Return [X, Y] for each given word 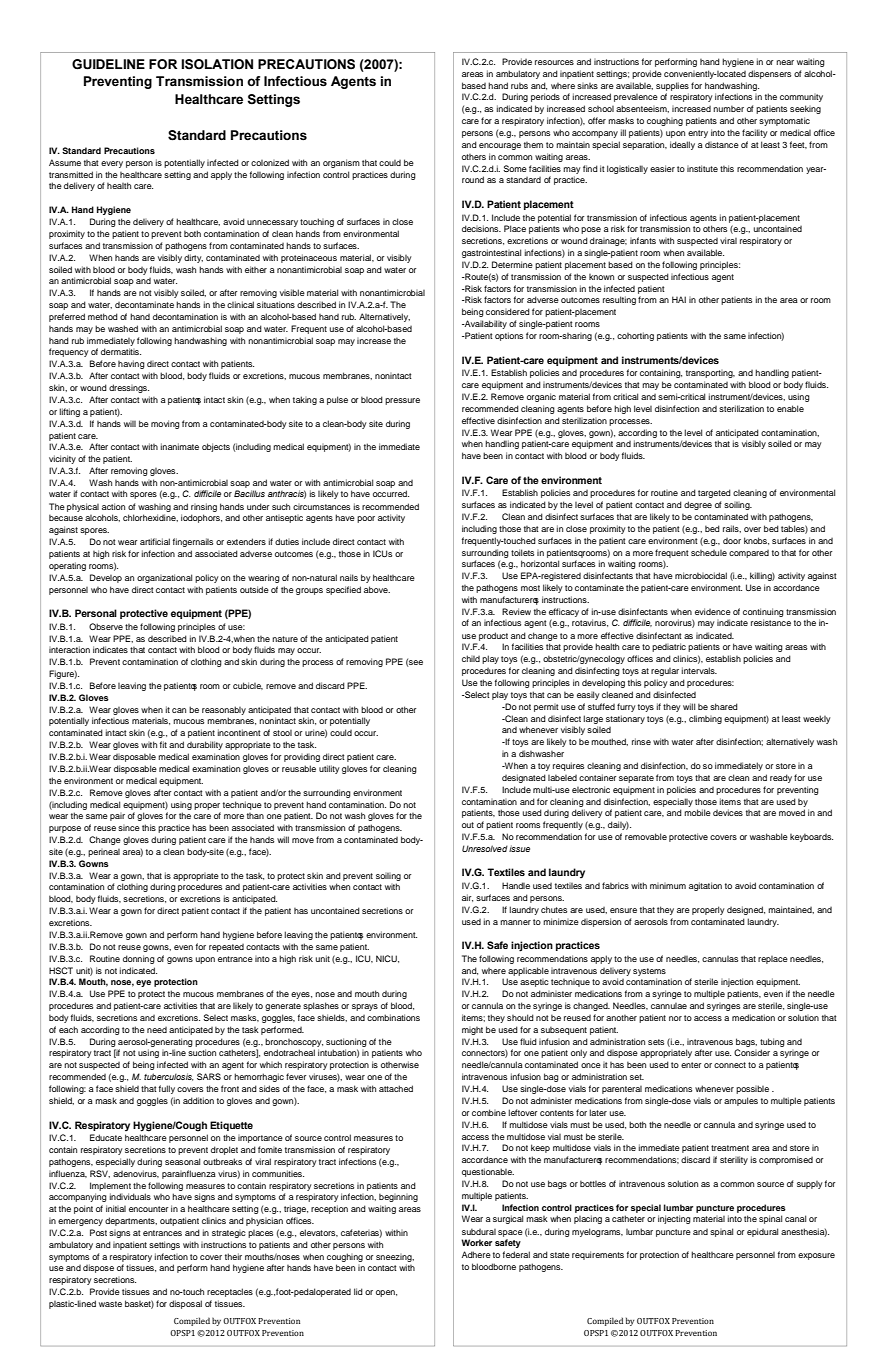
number [728, 108]
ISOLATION [217, 64]
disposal [185, 1304]
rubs [519, 85]
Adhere [476, 1254]
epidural [762, 1232]
